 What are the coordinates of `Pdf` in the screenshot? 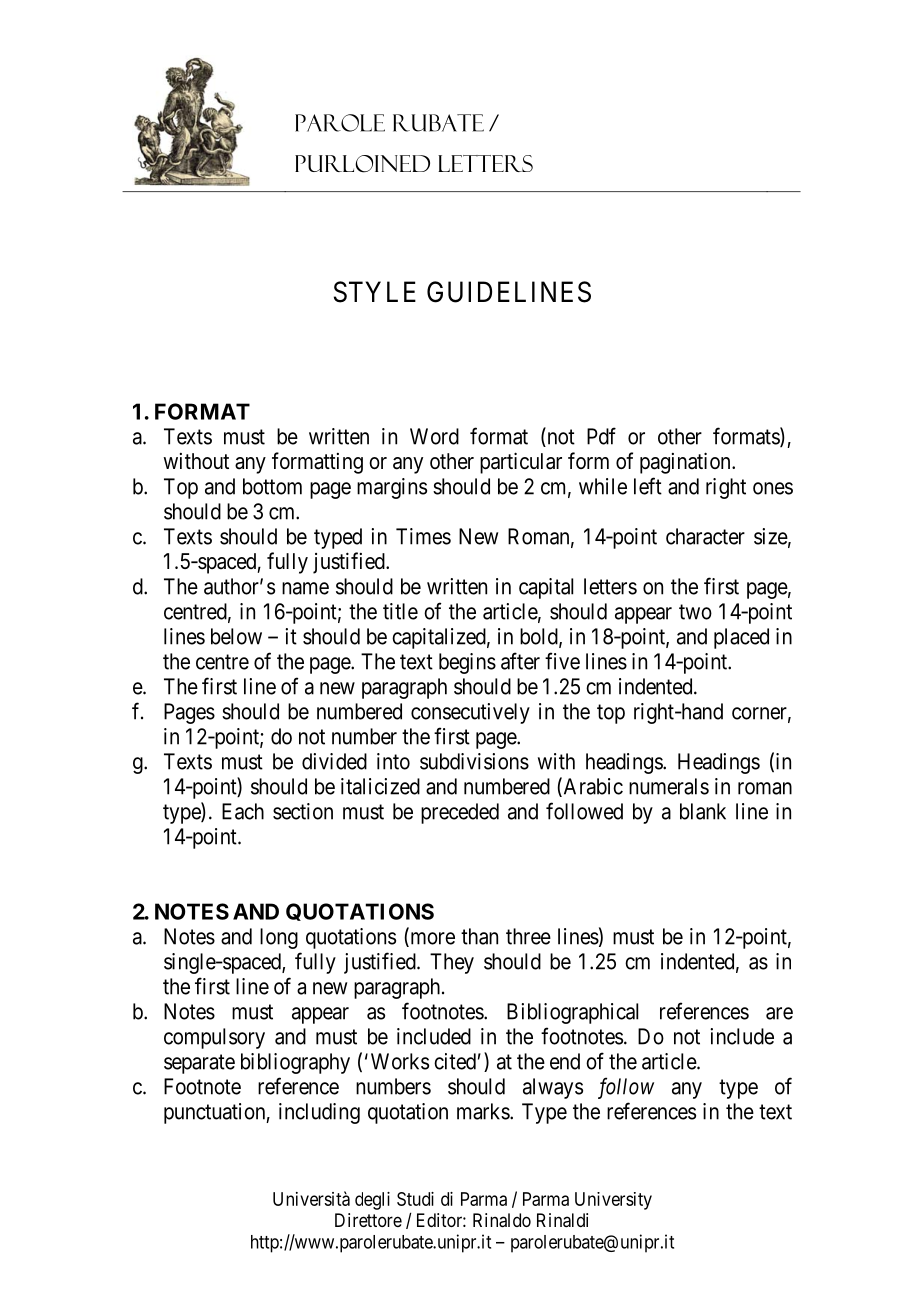 It's located at (601, 436).
